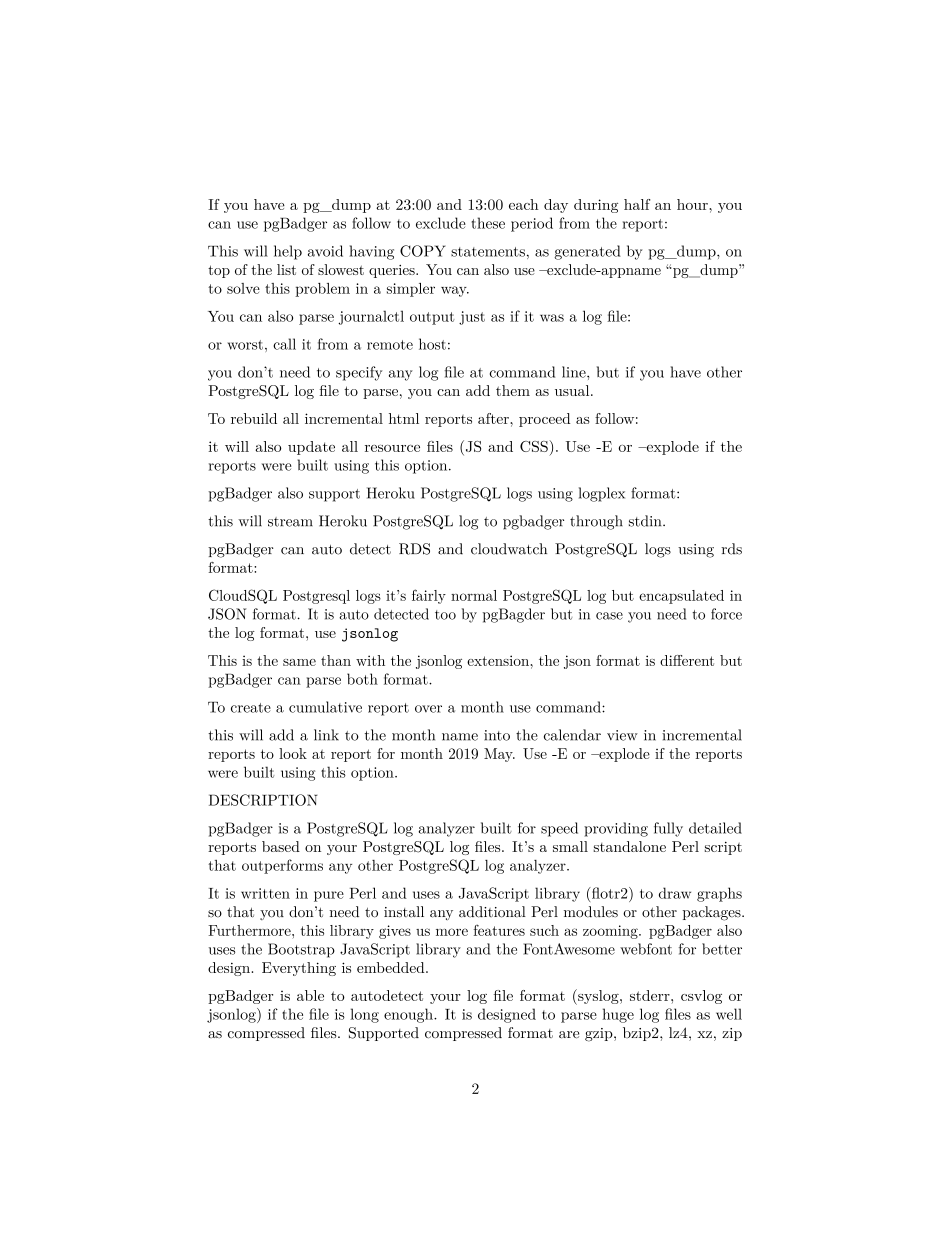 Image resolution: width=952 pixels, height=1233 pixels. Describe the element at coordinates (290, 522) in the document. I see `stream` at that location.
